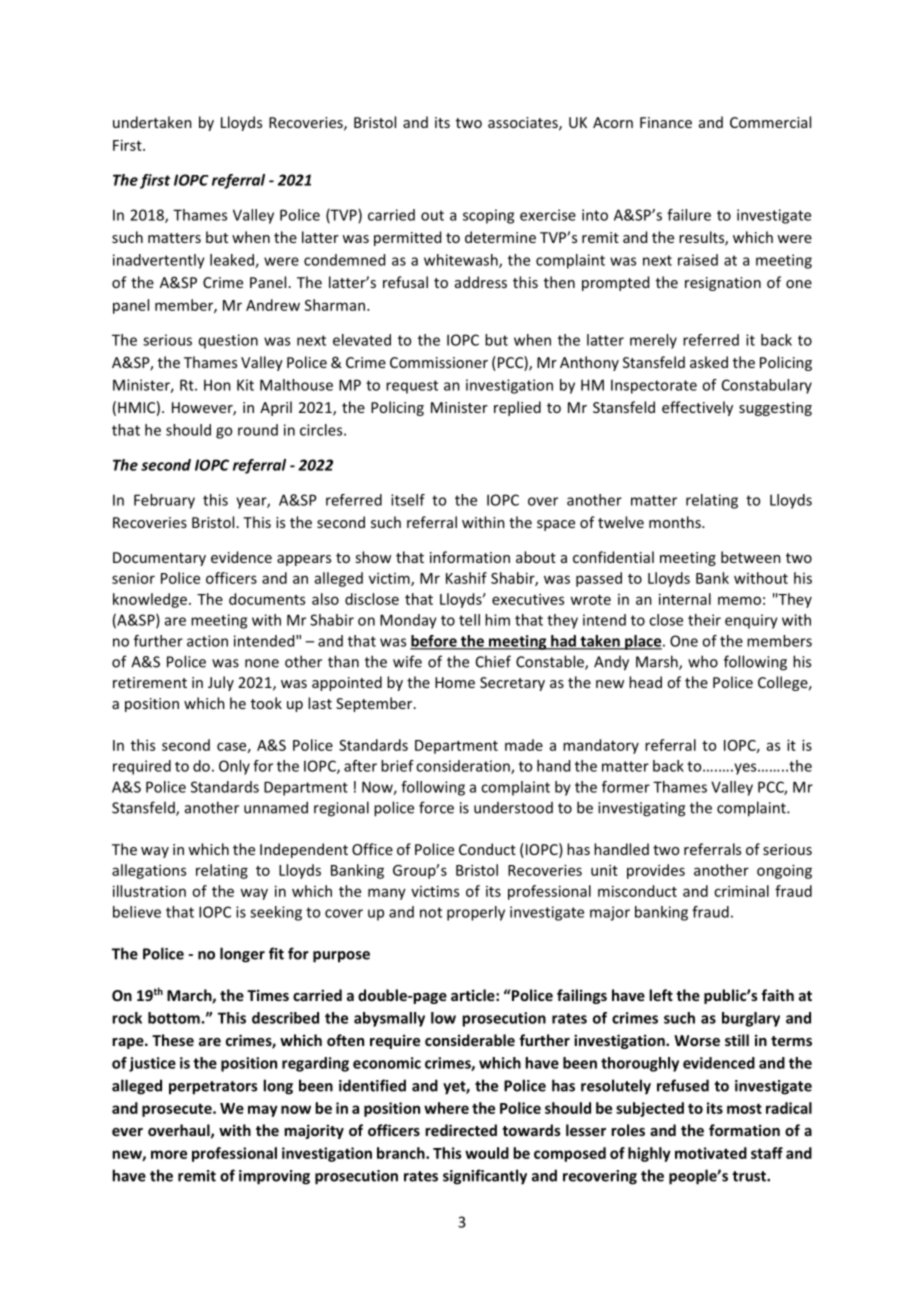  Describe the element at coordinates (666, 122) in the page. I see `Finance` at that location.
